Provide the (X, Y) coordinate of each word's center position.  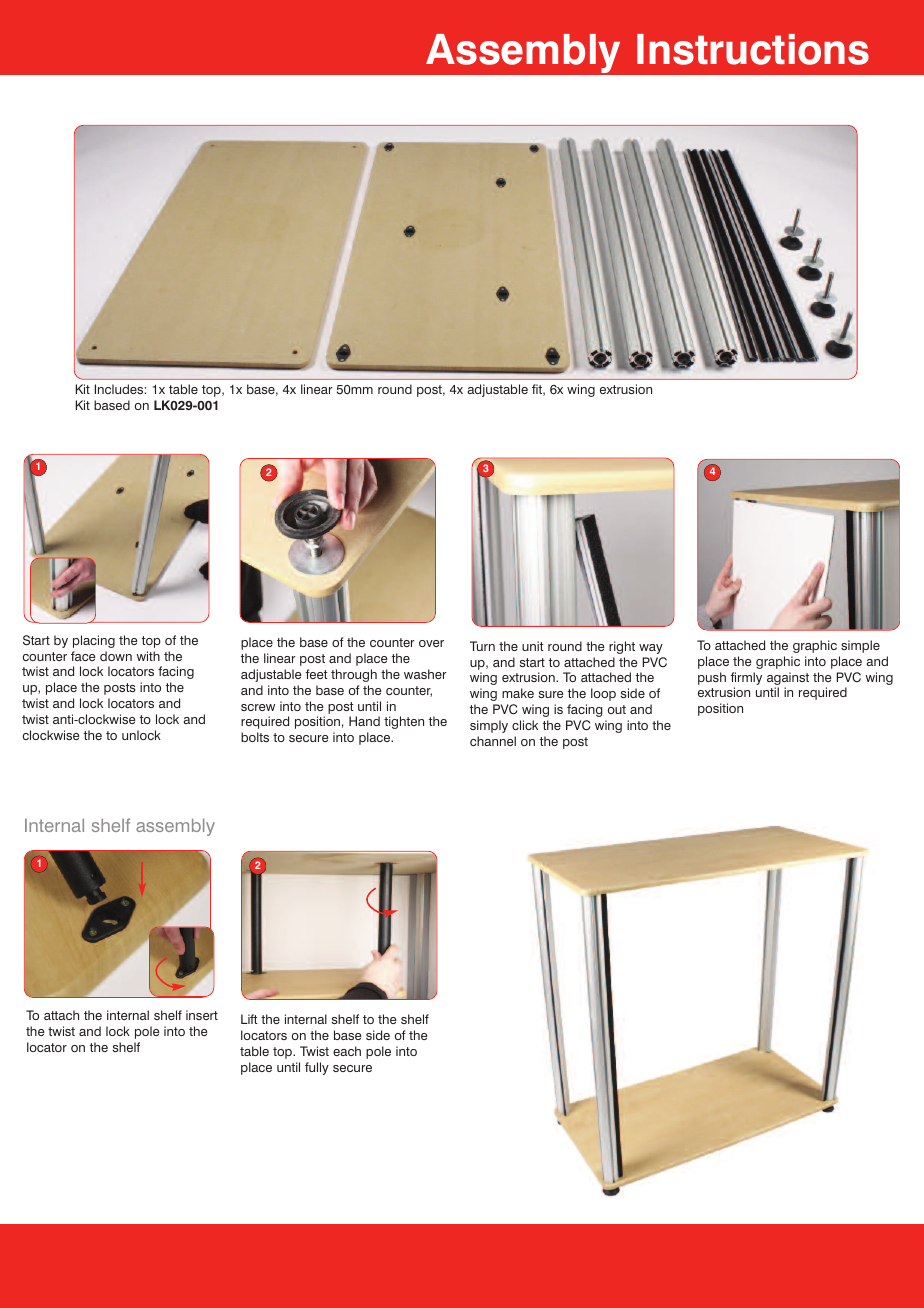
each (347, 1051)
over (431, 643)
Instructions (753, 49)
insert (202, 1015)
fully (317, 1068)
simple (860, 646)
